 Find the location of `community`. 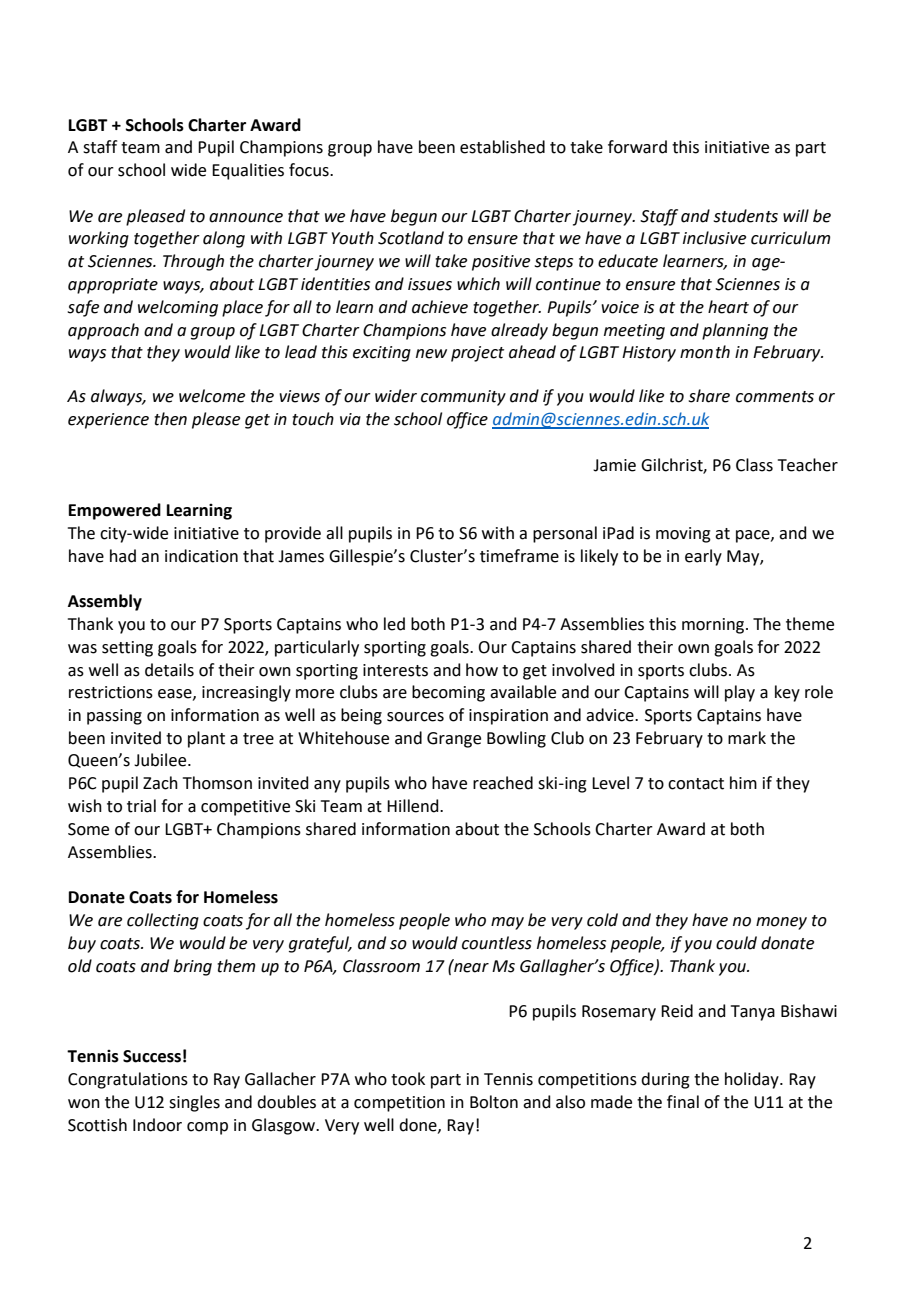

community is located at coordinates (463, 398).
